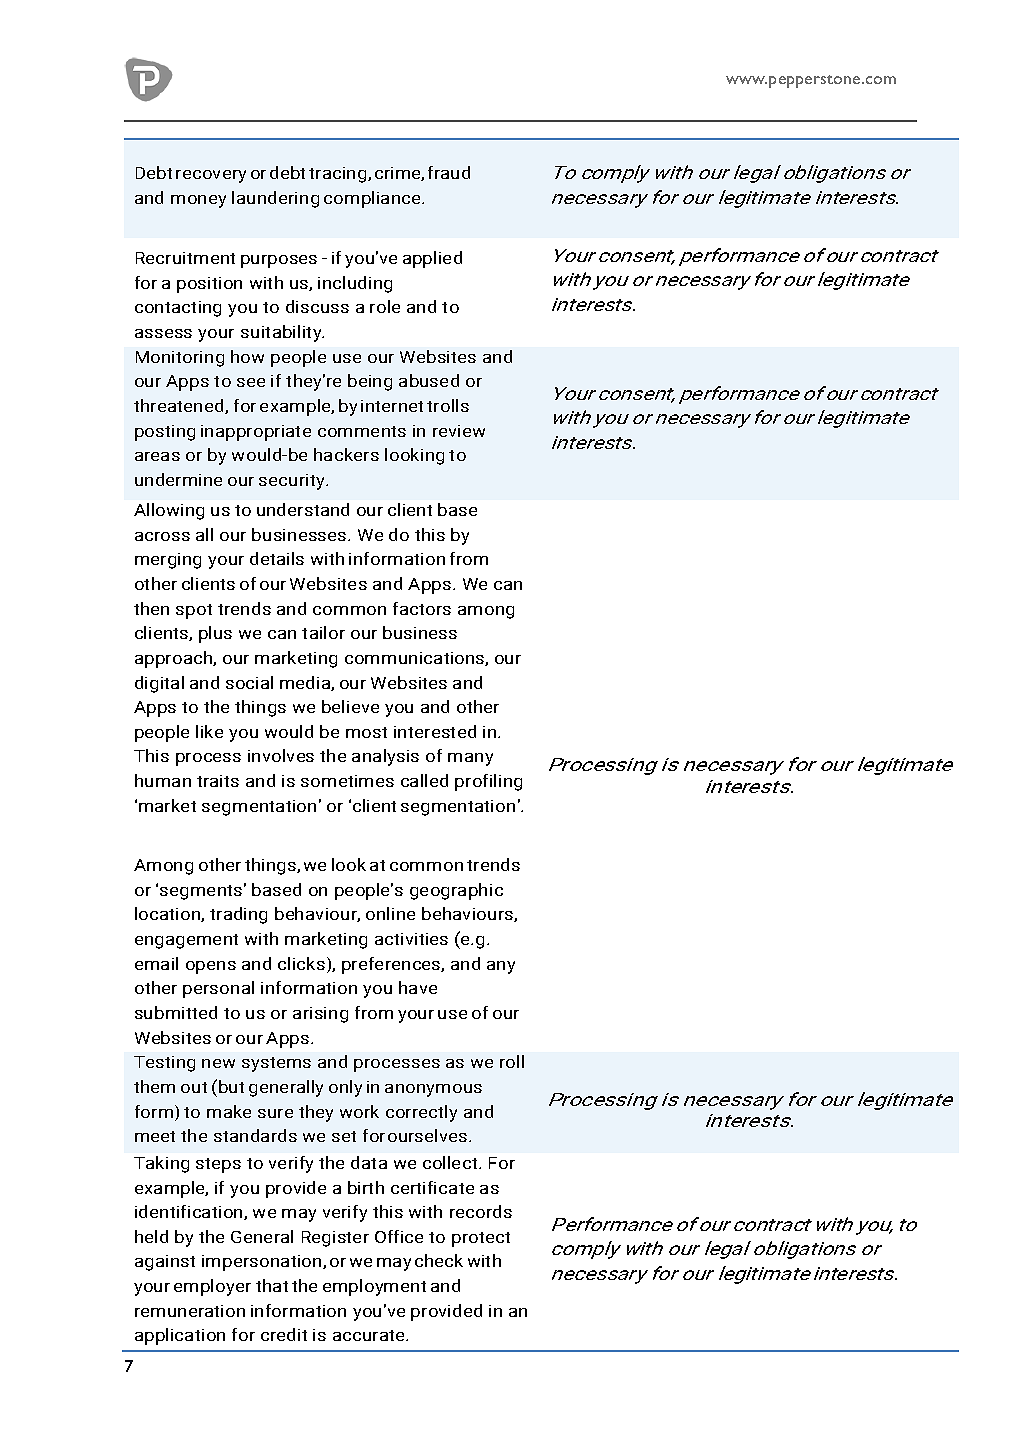 Image resolution: width=1027 pixels, height=1455 pixels. What do you see at coordinates (335, 1239) in the document?
I see `Register` at bounding box center [335, 1239].
